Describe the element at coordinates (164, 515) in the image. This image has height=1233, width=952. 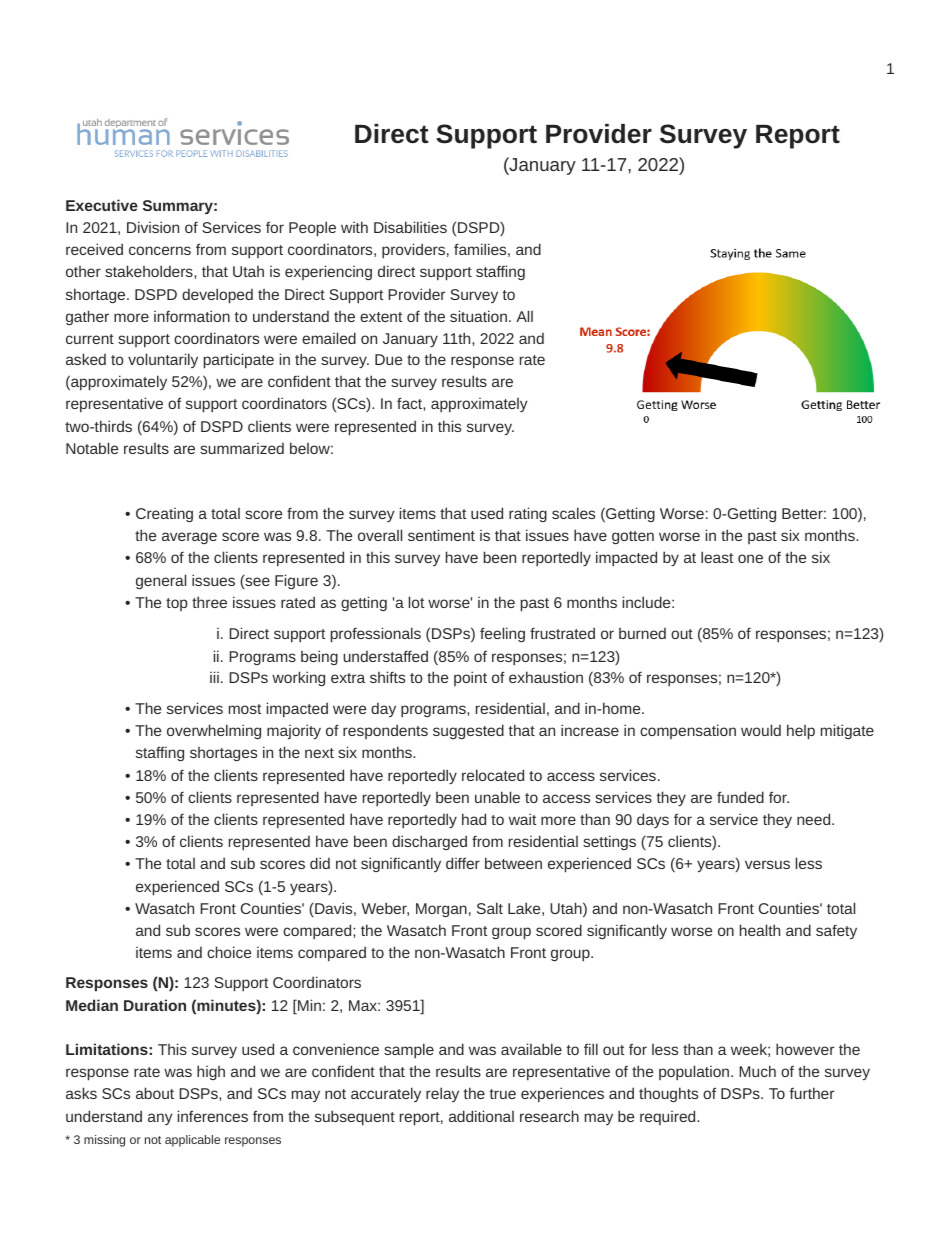
I see `Creating` at that location.
